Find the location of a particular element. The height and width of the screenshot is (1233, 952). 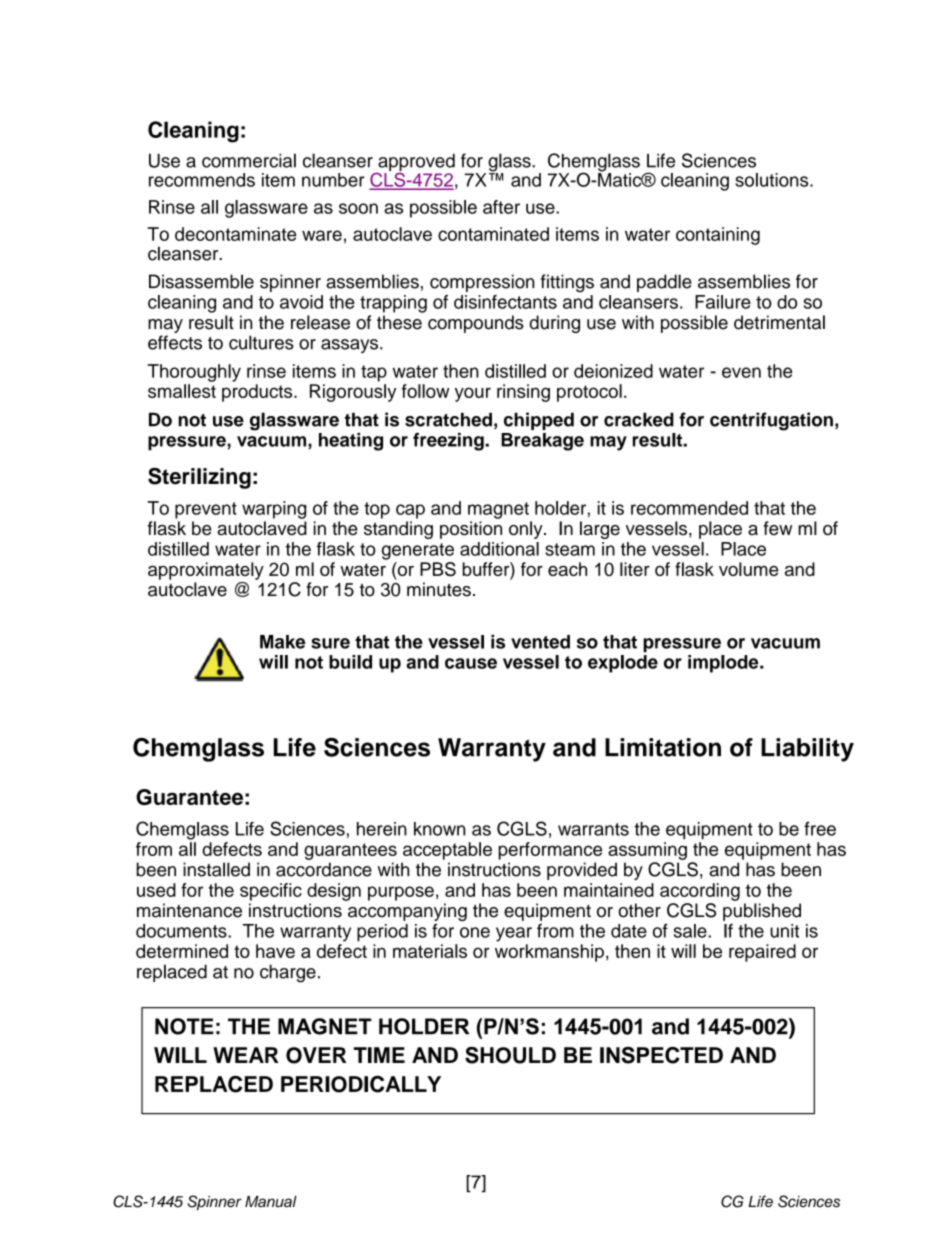

position is located at coordinates (471, 530).
